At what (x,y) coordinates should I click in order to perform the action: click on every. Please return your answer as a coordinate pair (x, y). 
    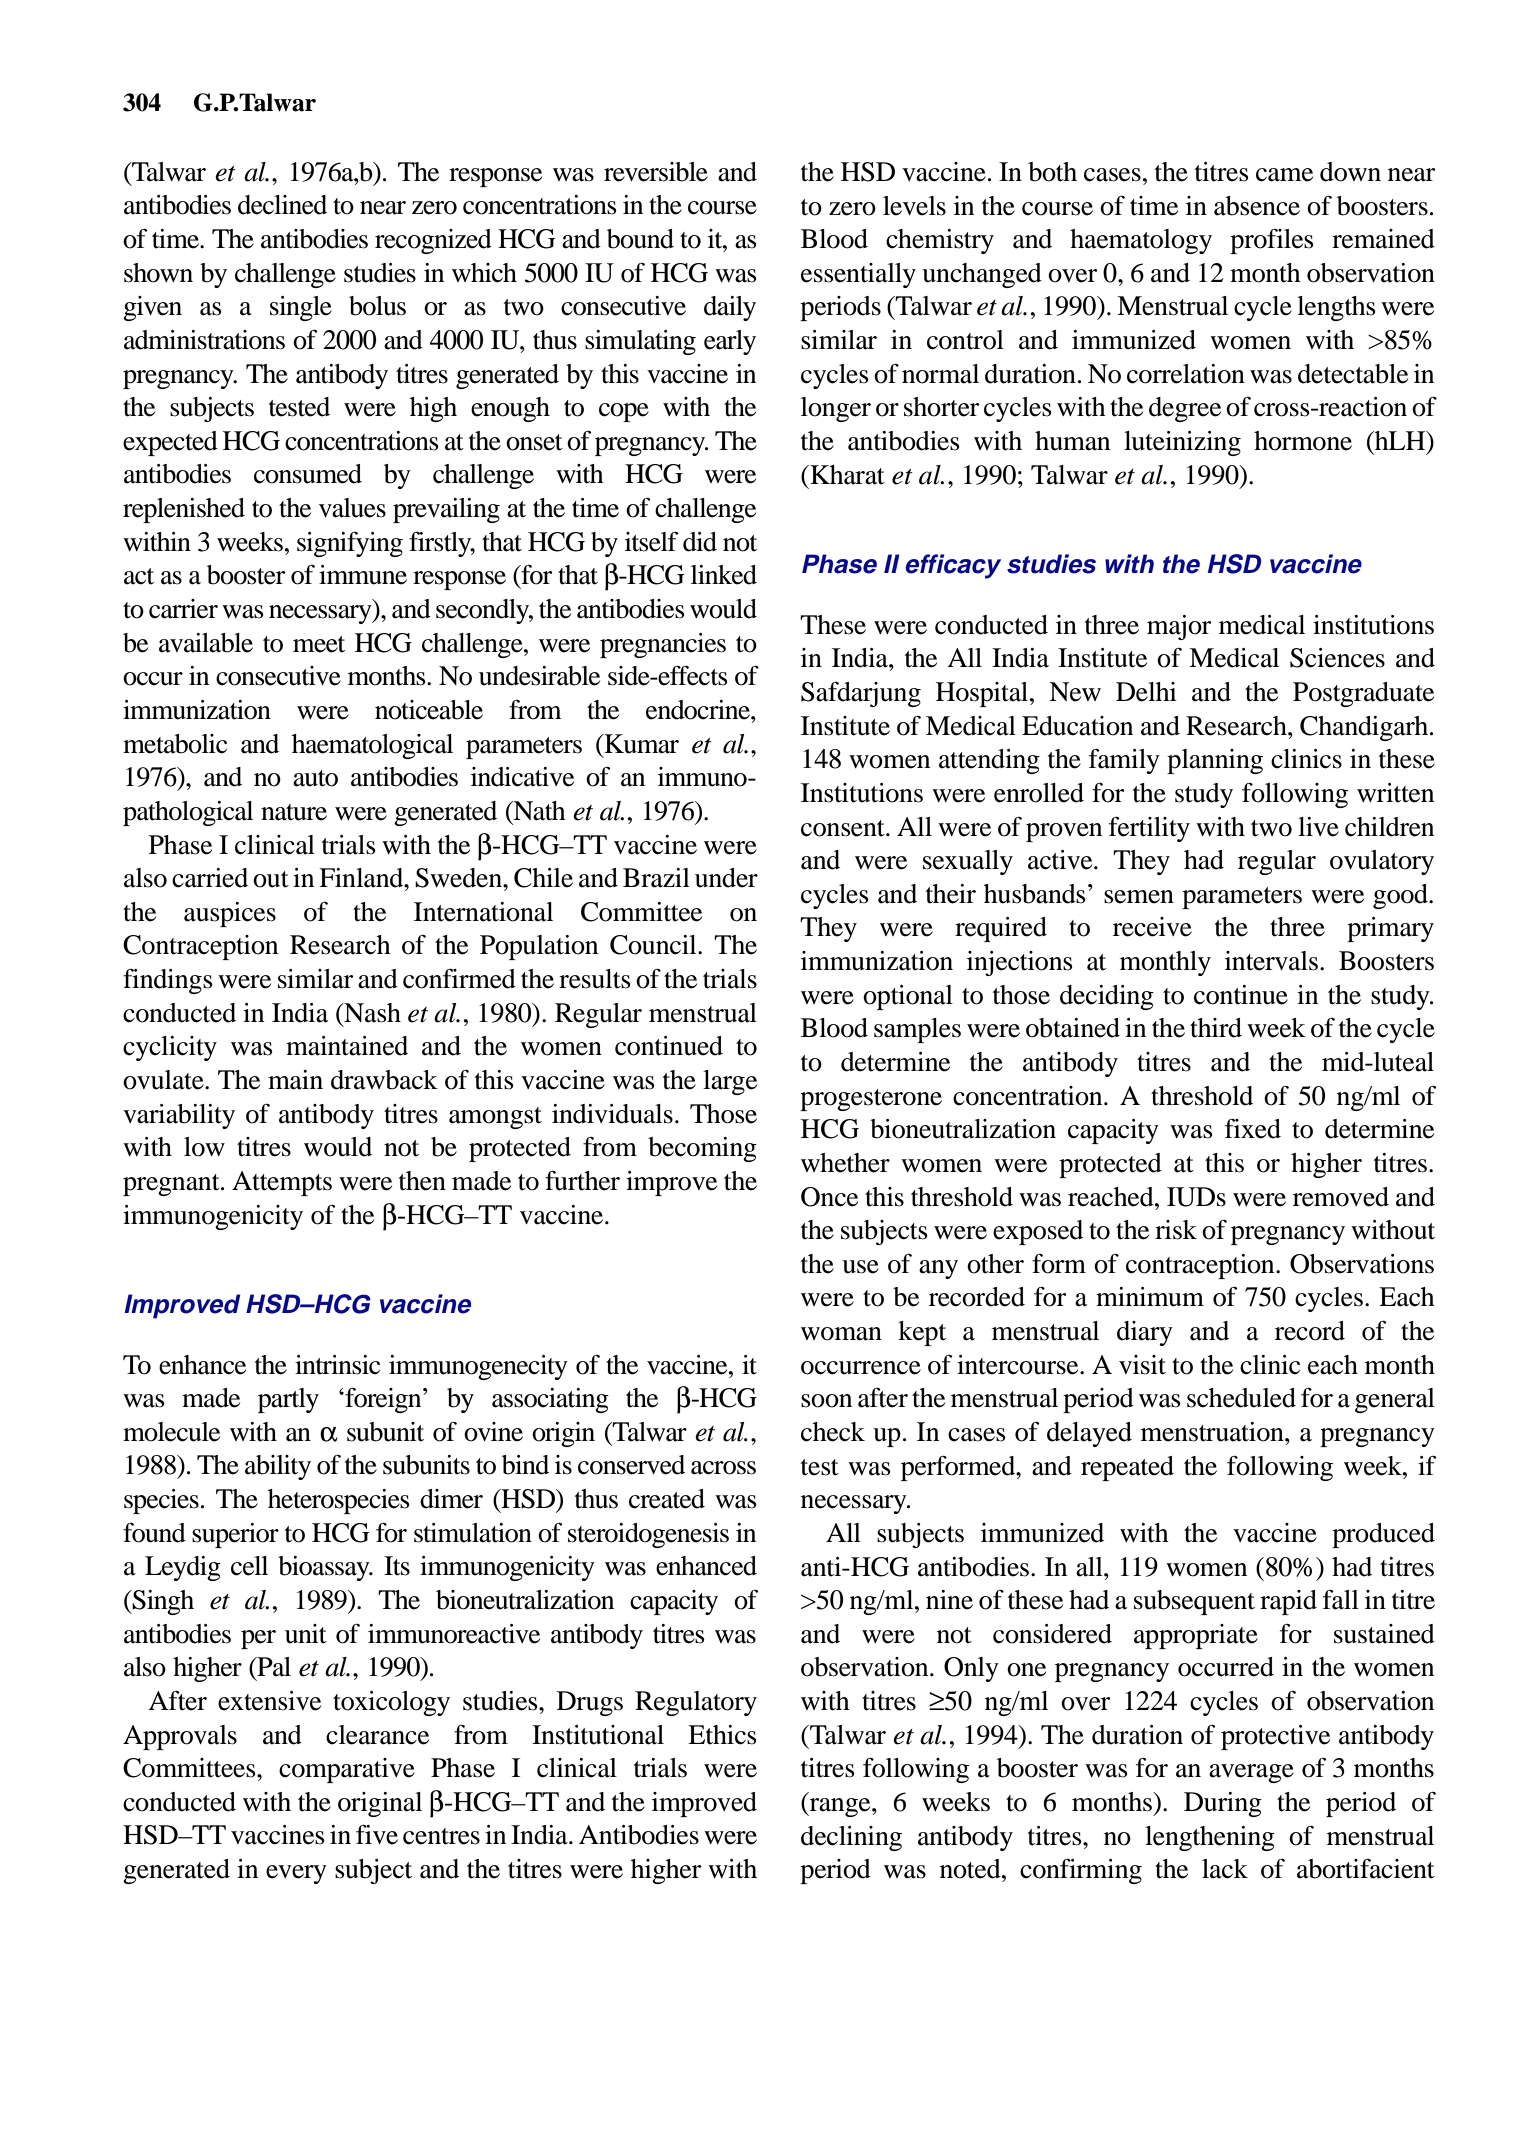
    Looking at the image, I should click on (296, 1874).
